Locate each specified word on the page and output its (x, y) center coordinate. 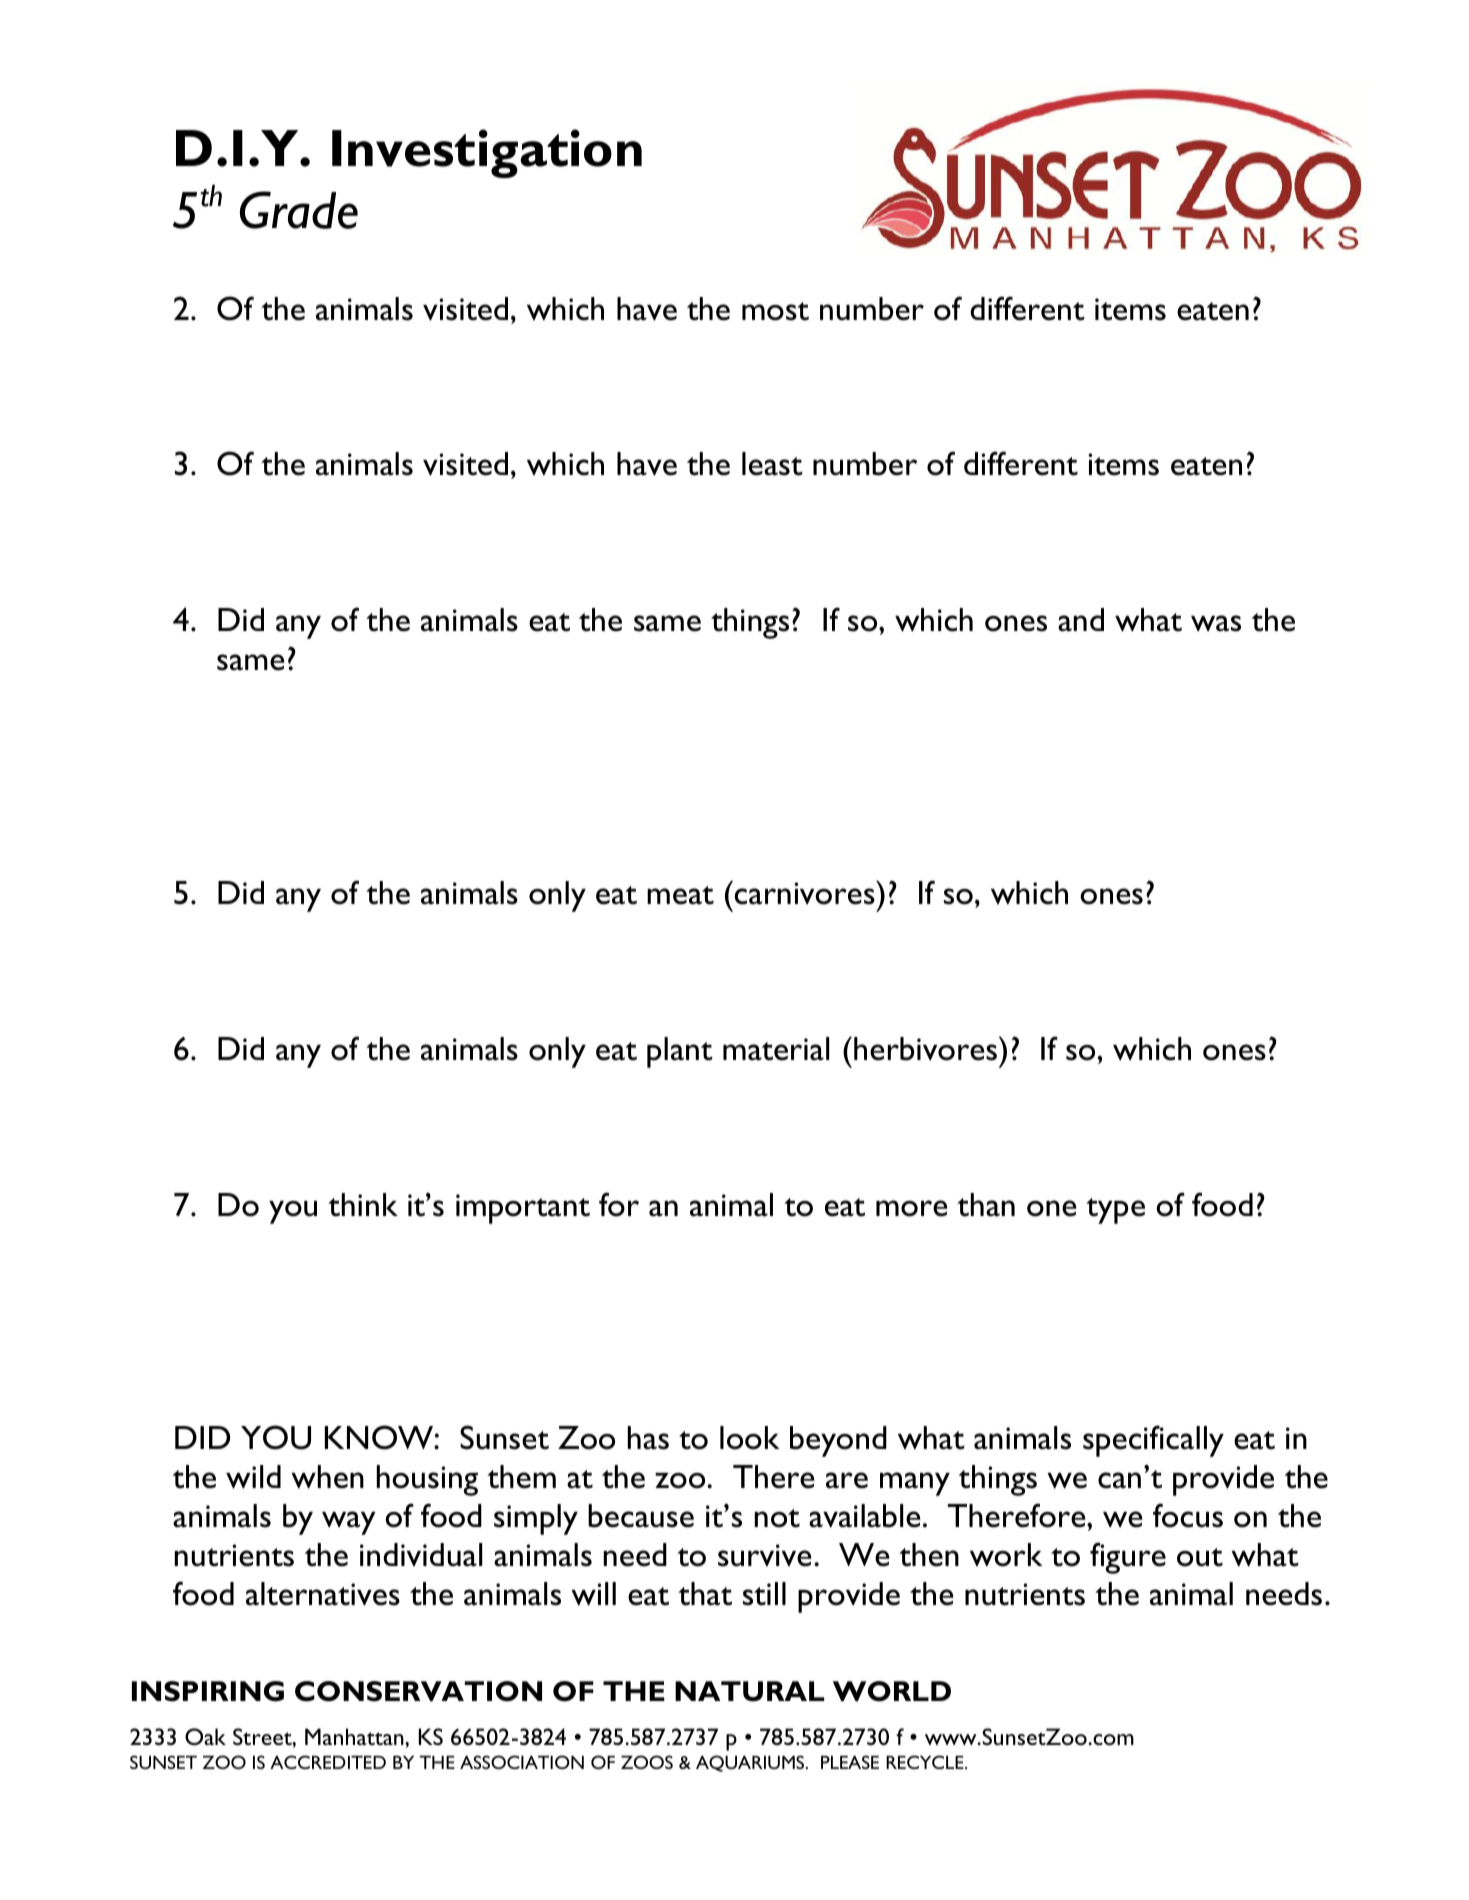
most (775, 311)
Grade (299, 210)
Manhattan (355, 1736)
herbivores (925, 1049)
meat (680, 895)
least (772, 464)
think (363, 1205)
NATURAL (749, 1691)
